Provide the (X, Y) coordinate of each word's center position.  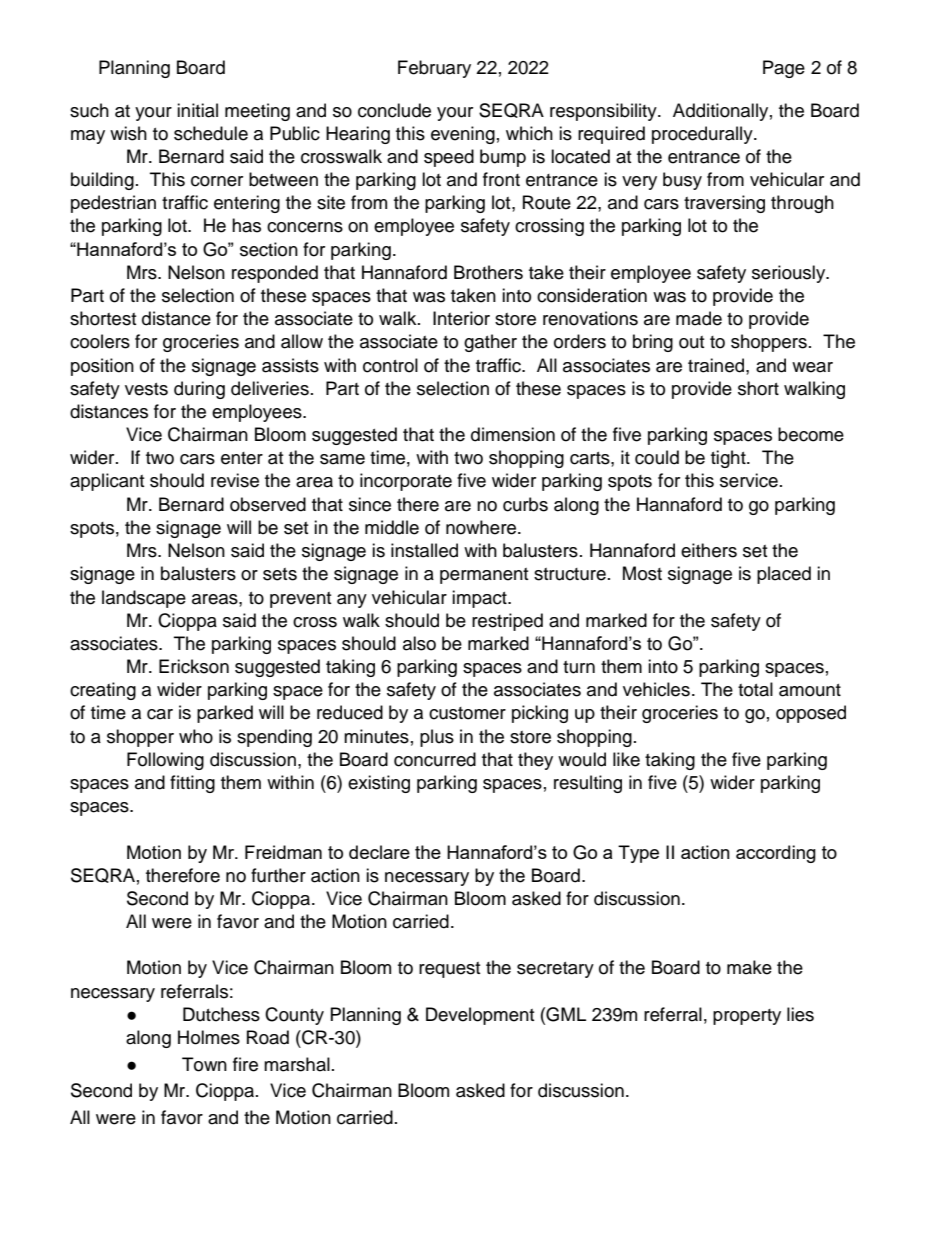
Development (480, 1016)
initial (197, 110)
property (747, 1017)
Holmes (209, 1037)
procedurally (703, 135)
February (434, 69)
